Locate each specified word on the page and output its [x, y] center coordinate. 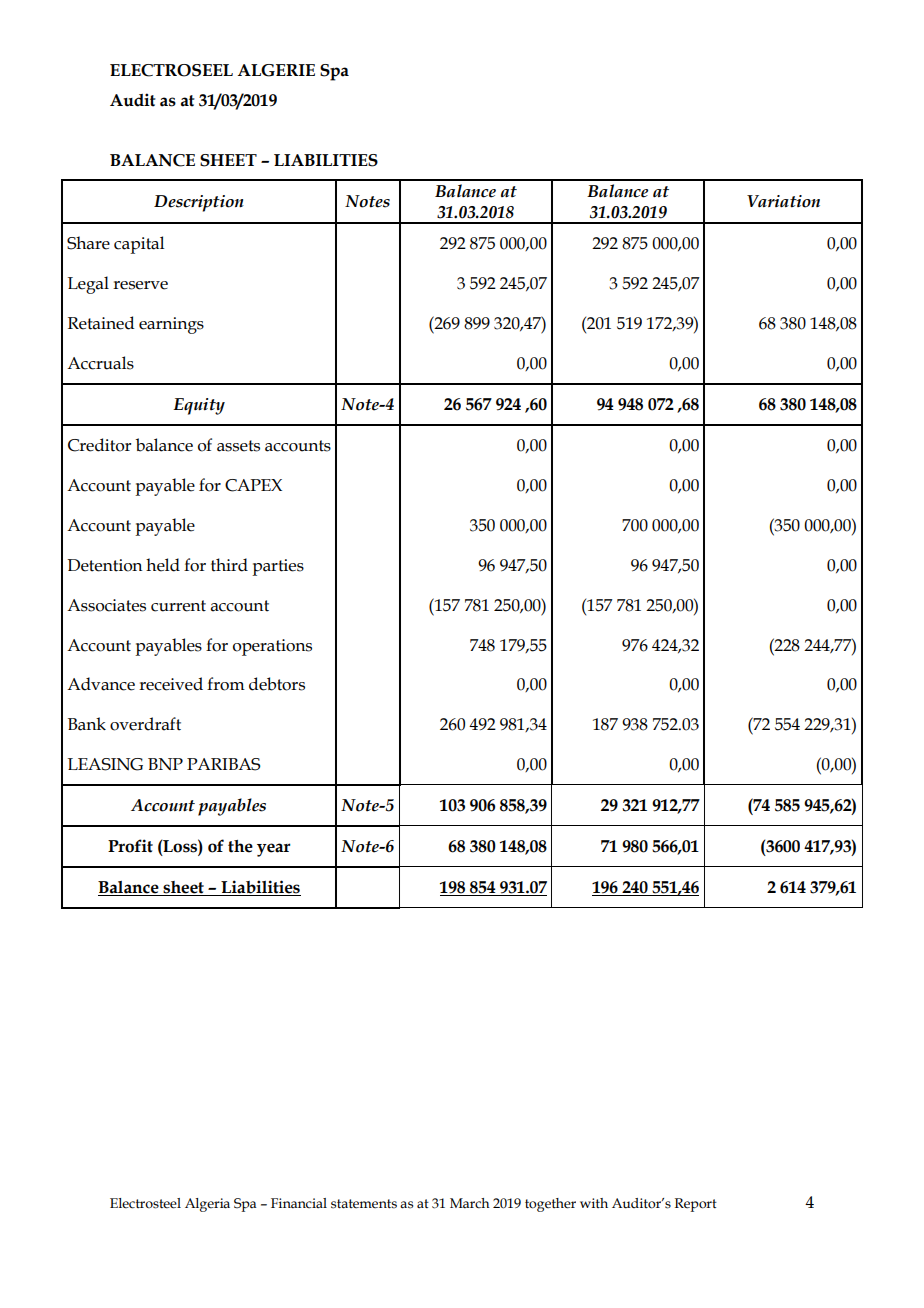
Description [199, 203]
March [470, 1203]
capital [139, 245]
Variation [783, 201]
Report [696, 1205]
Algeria [207, 1205]
